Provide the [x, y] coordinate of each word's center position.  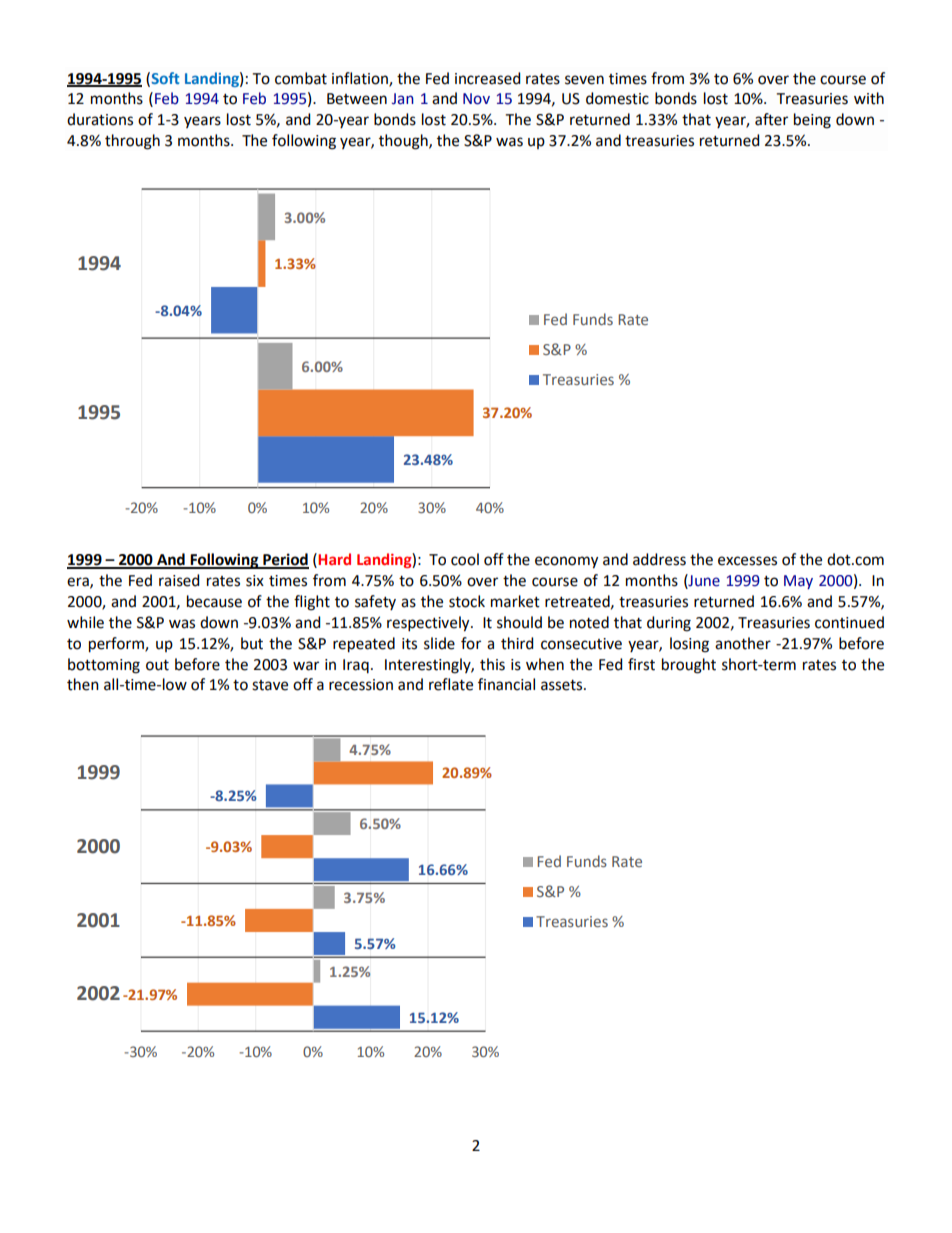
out [157, 665]
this [492, 664]
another [743, 643]
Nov [476, 99]
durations [100, 119]
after [771, 119]
